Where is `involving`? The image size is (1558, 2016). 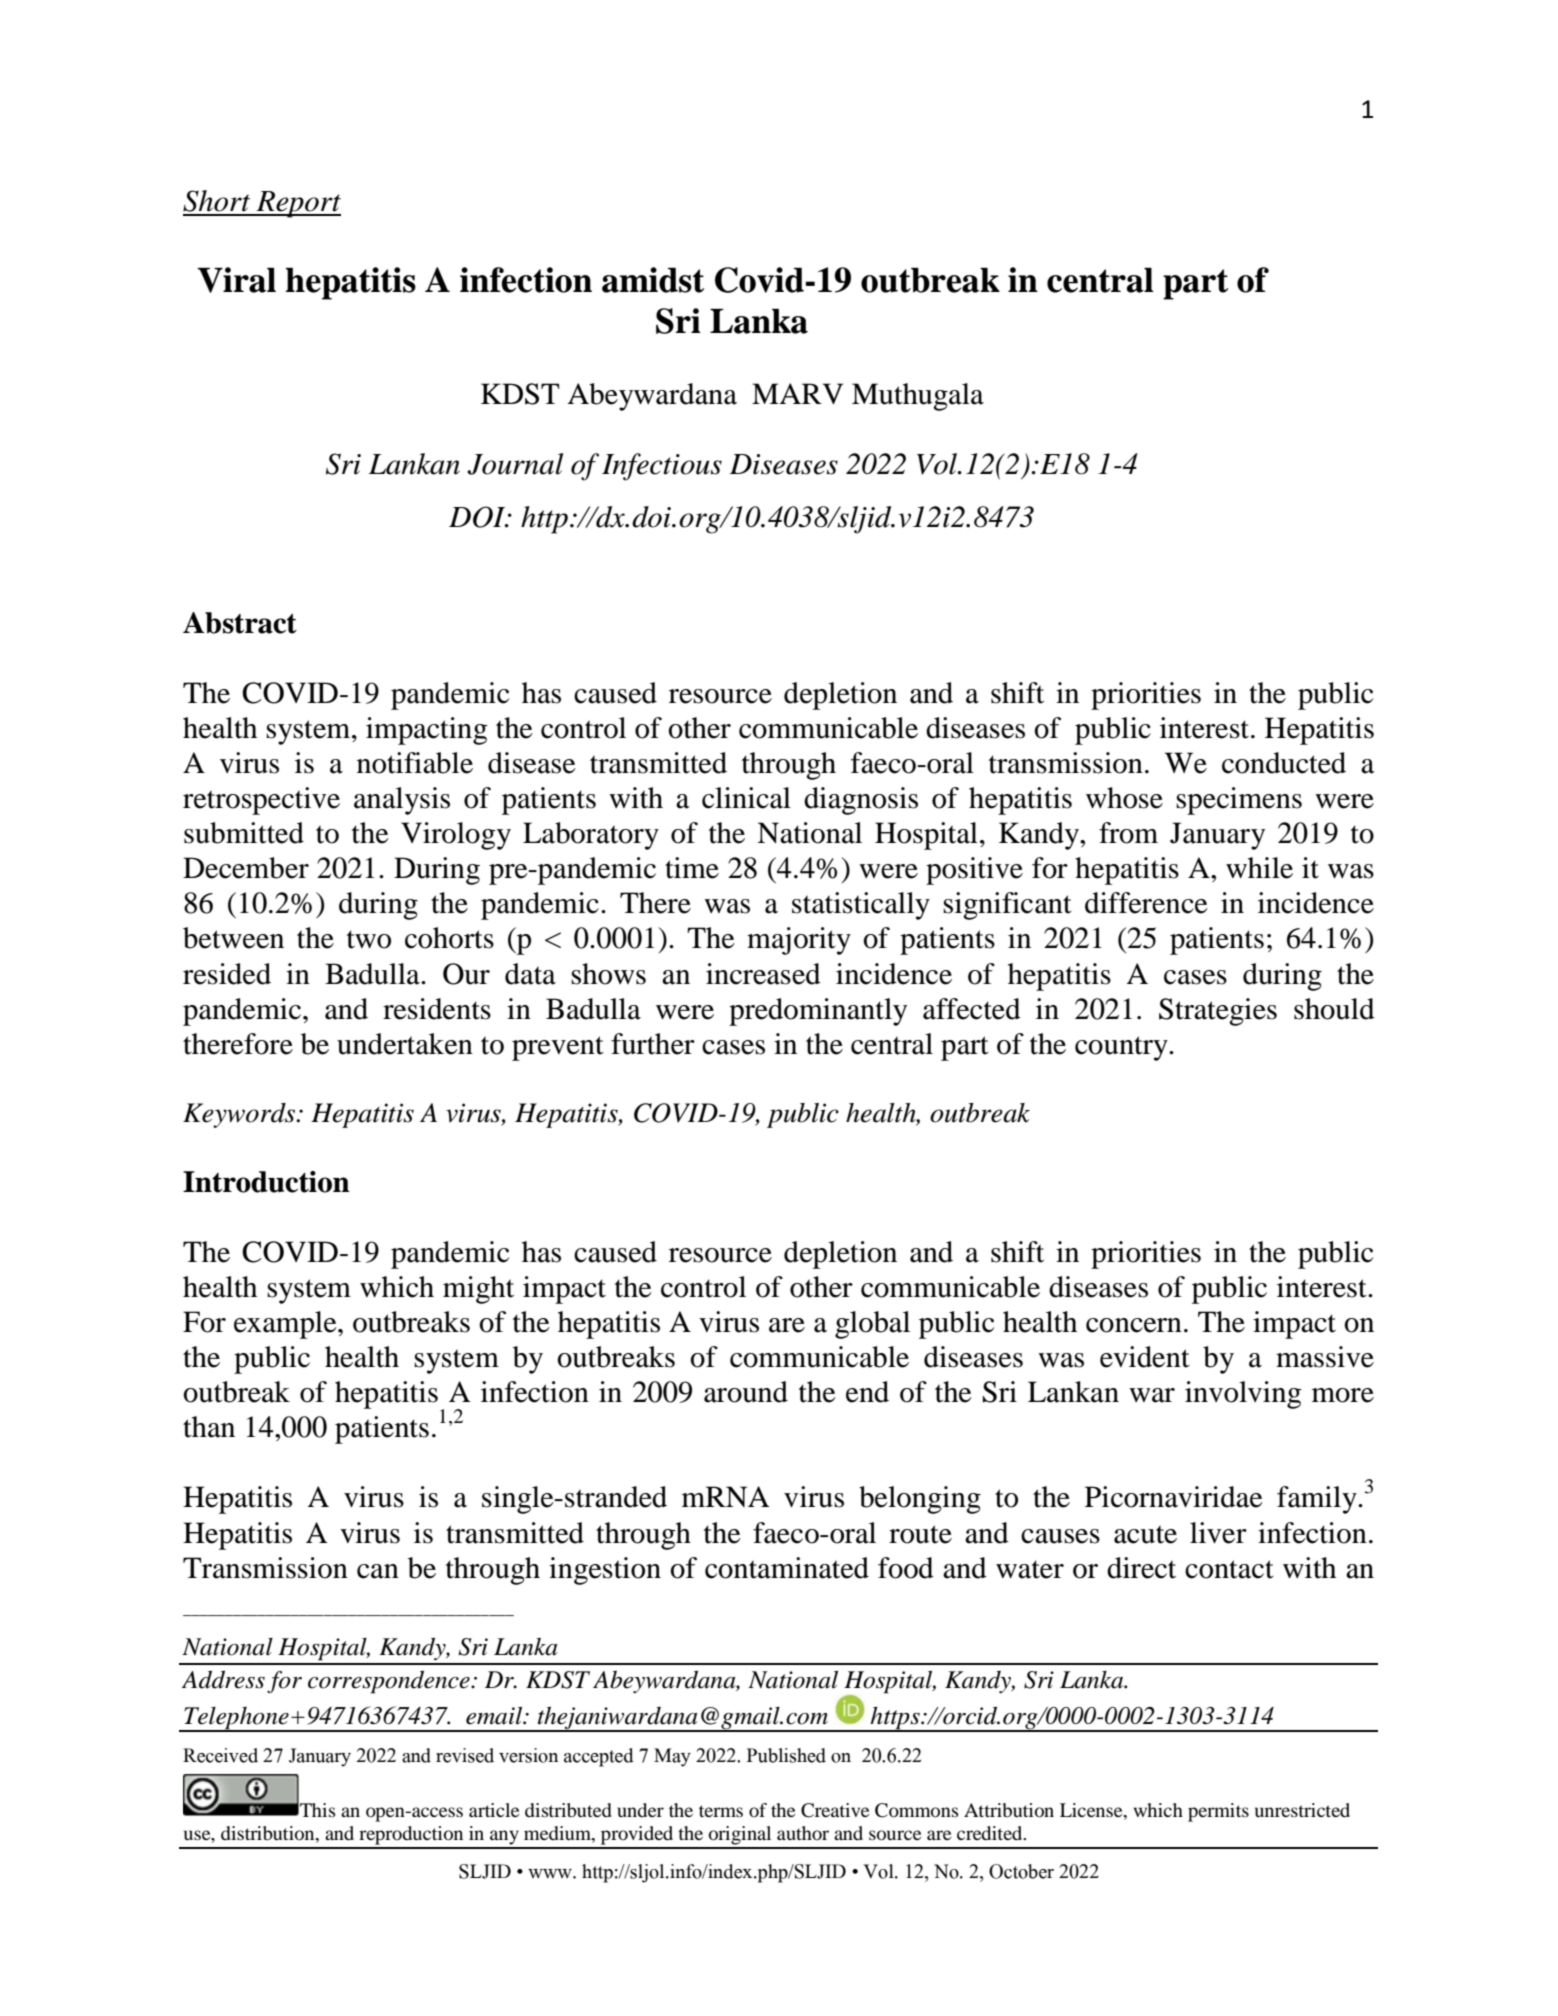
involving is located at coordinates (1243, 1395).
